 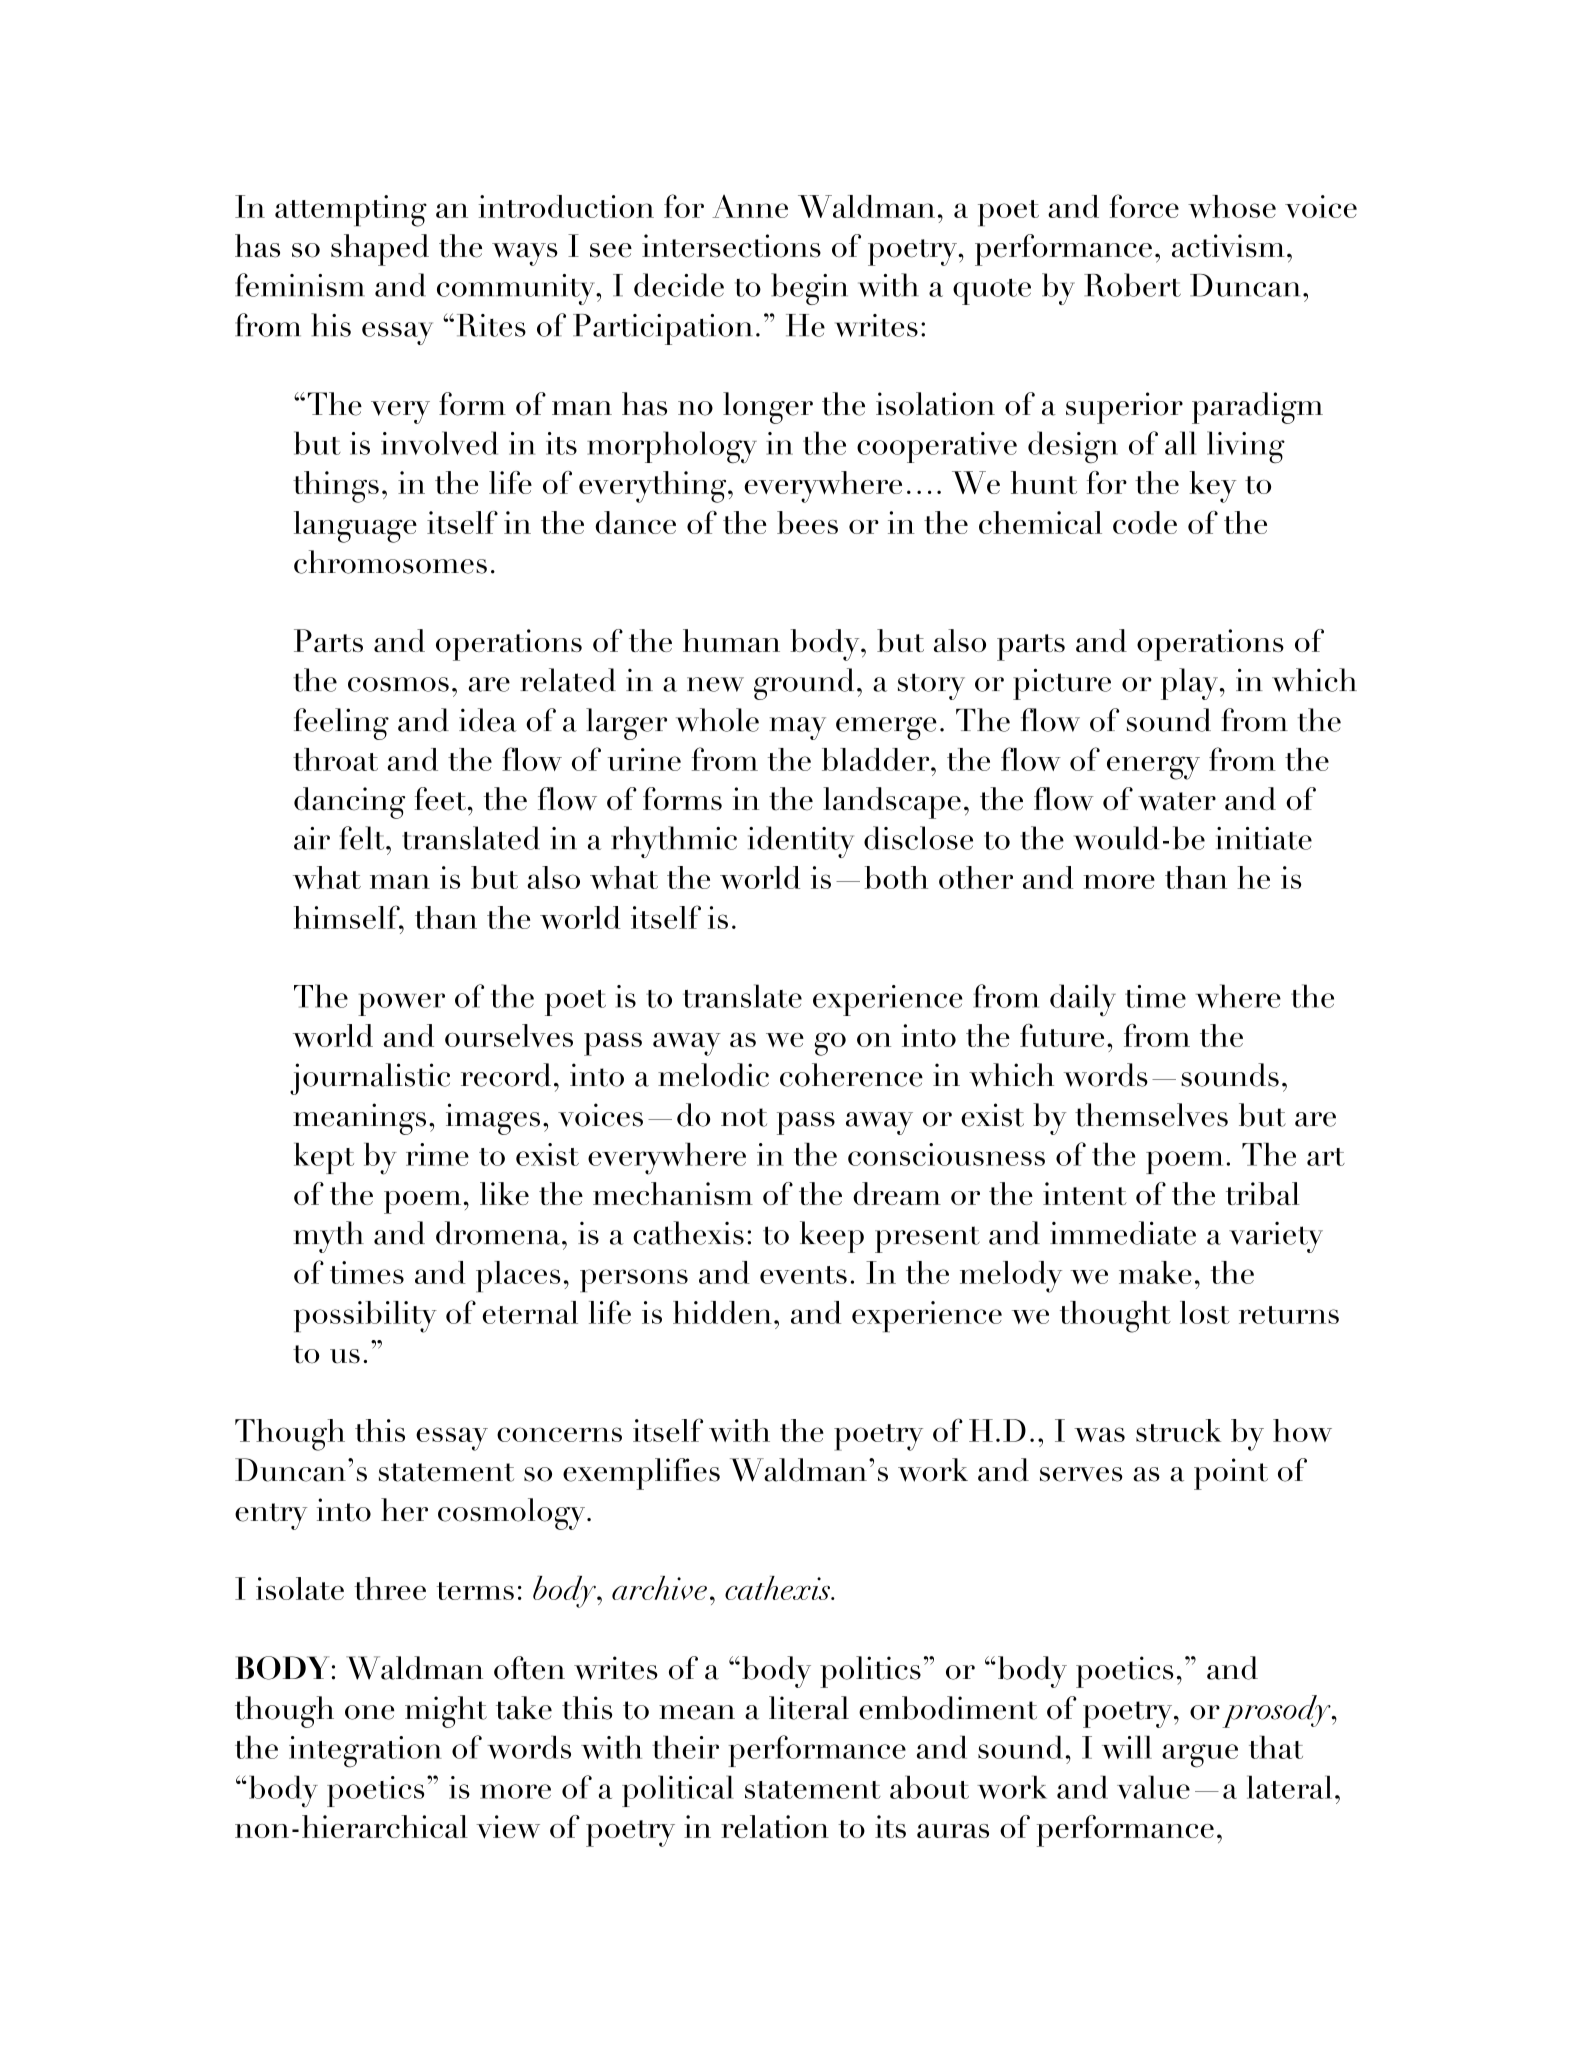 What do you see at coordinates (1083, 1000) in the image?
I see `daily` at bounding box center [1083, 1000].
